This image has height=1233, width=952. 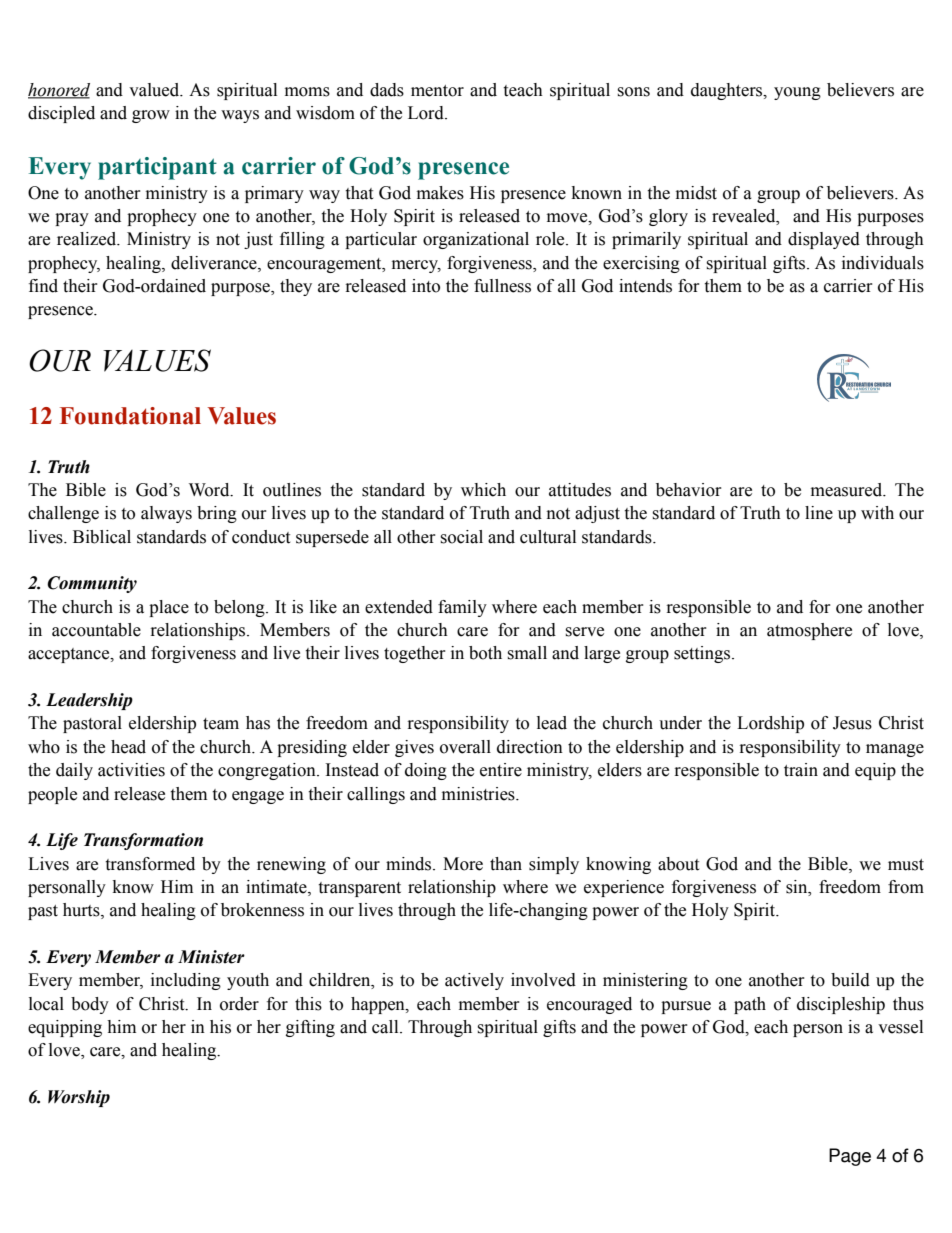 I want to click on Page, so click(x=850, y=1157).
